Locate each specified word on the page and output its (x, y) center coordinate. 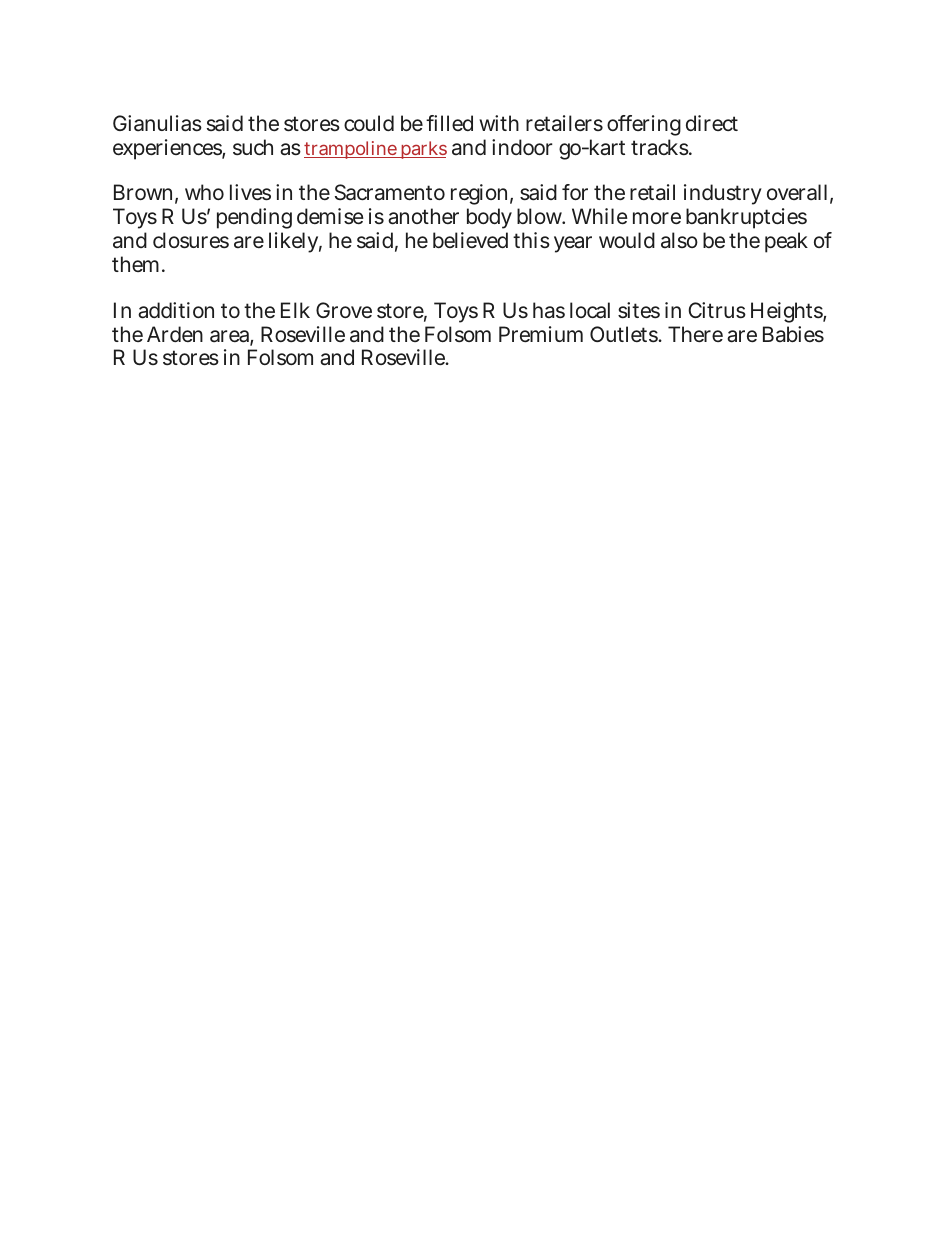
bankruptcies (746, 218)
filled (449, 123)
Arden (175, 334)
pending (254, 220)
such (253, 147)
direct (712, 123)
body (489, 220)
